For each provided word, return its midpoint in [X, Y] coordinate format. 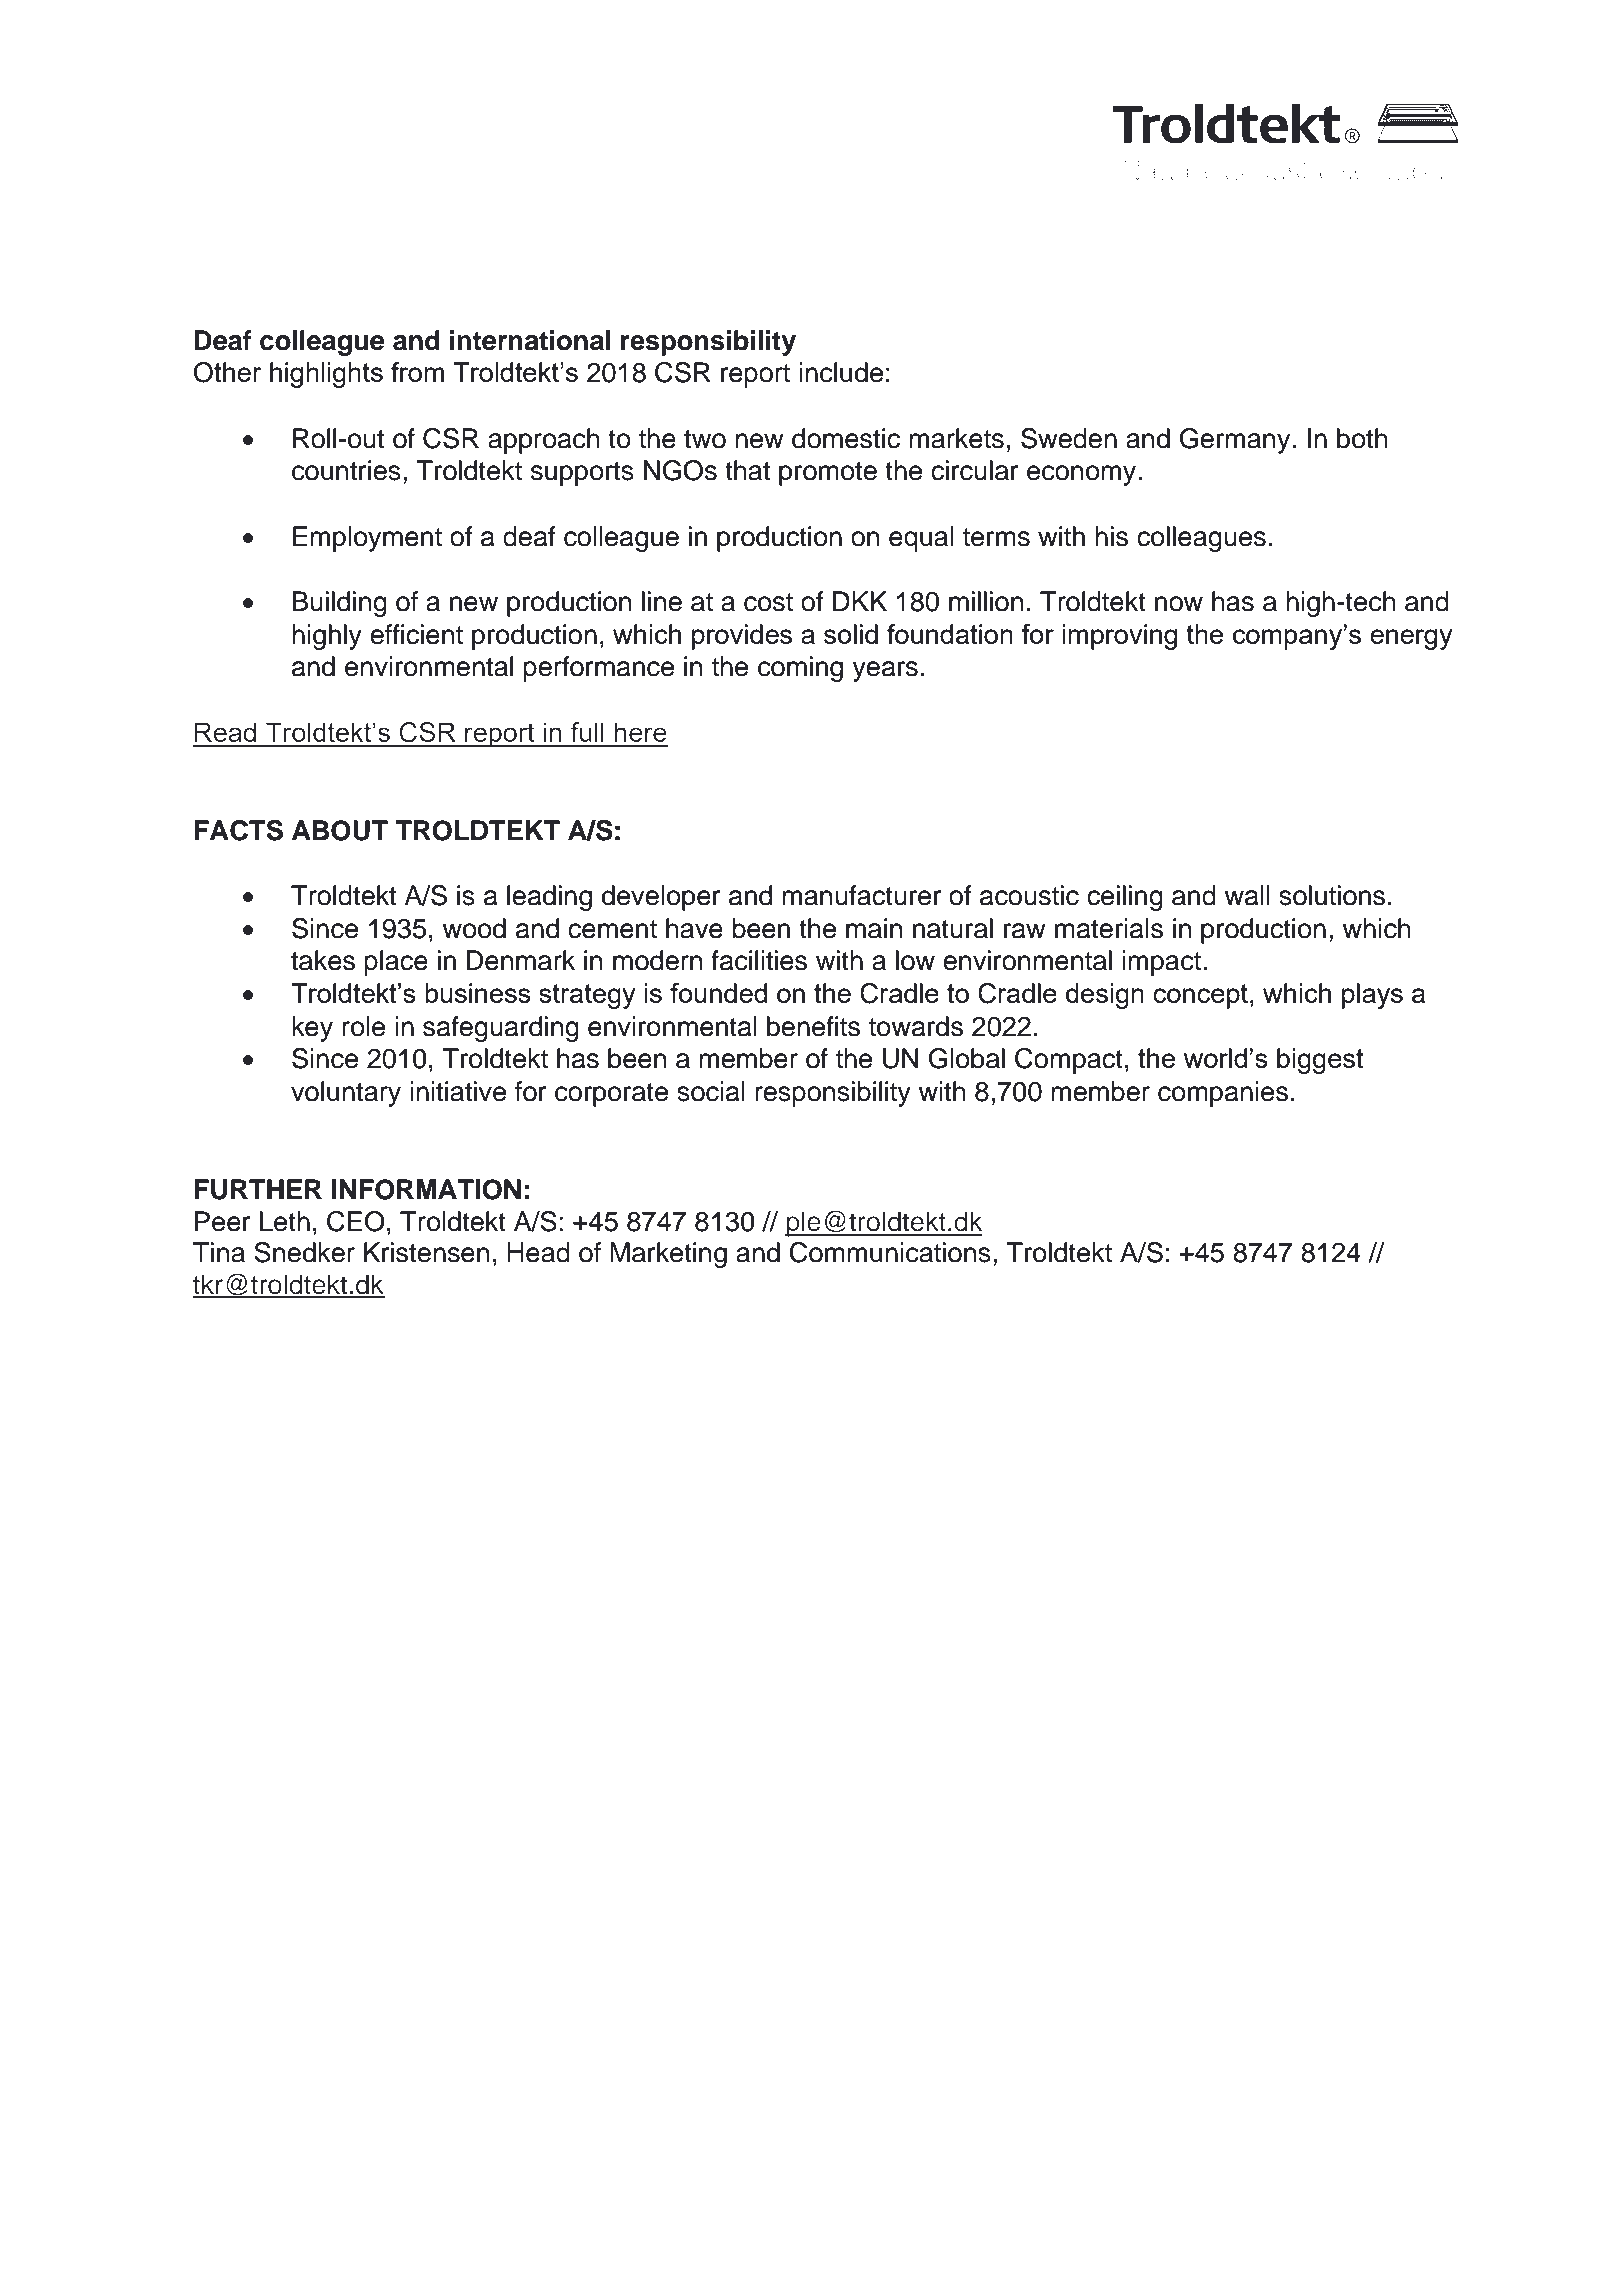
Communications [890, 1252]
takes [323, 960]
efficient [416, 634]
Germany [1236, 441]
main [874, 928]
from [417, 372]
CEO [356, 1221]
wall [1247, 895]
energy [1411, 639]
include [841, 372]
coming [800, 669]
